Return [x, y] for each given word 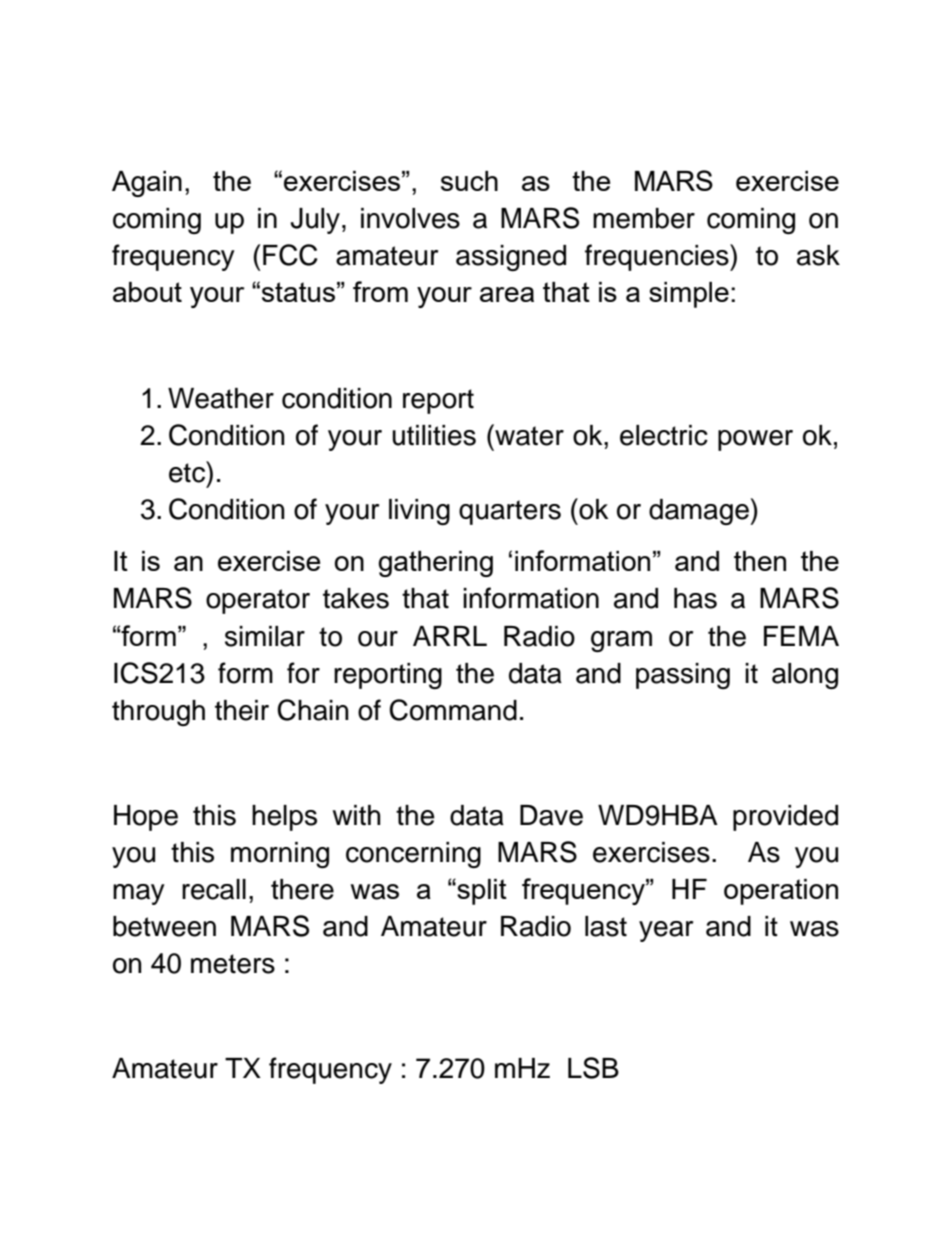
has [695, 598]
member [644, 218]
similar [265, 636]
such [469, 181]
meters [233, 964]
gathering [435, 564]
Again [147, 184]
